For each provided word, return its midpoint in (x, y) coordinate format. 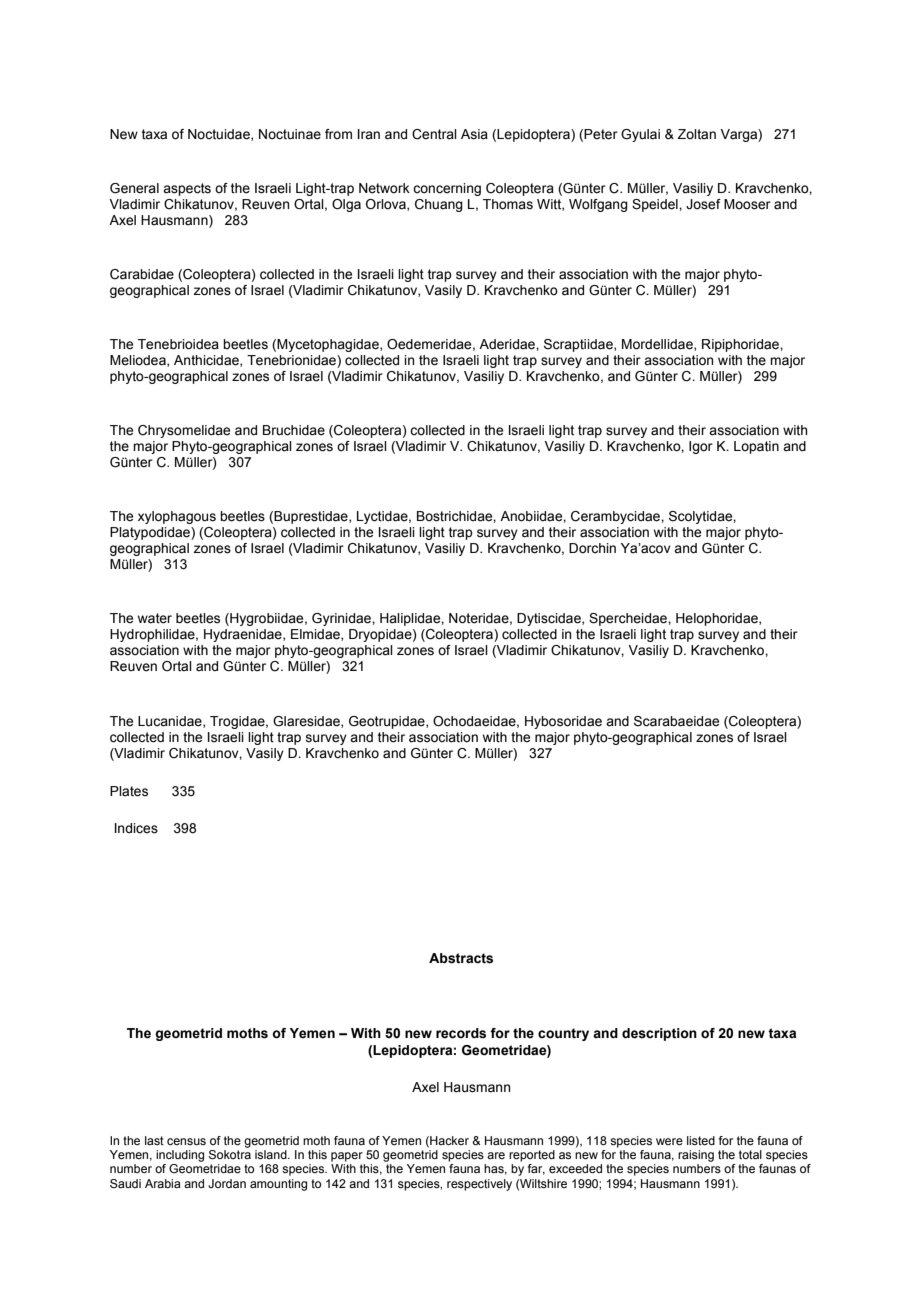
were (669, 1141)
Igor (701, 447)
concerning (447, 189)
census (186, 1141)
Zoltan (697, 134)
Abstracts (461, 958)
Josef (703, 204)
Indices (136, 828)
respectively (479, 1185)
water (155, 618)
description (659, 1034)
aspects (187, 189)
